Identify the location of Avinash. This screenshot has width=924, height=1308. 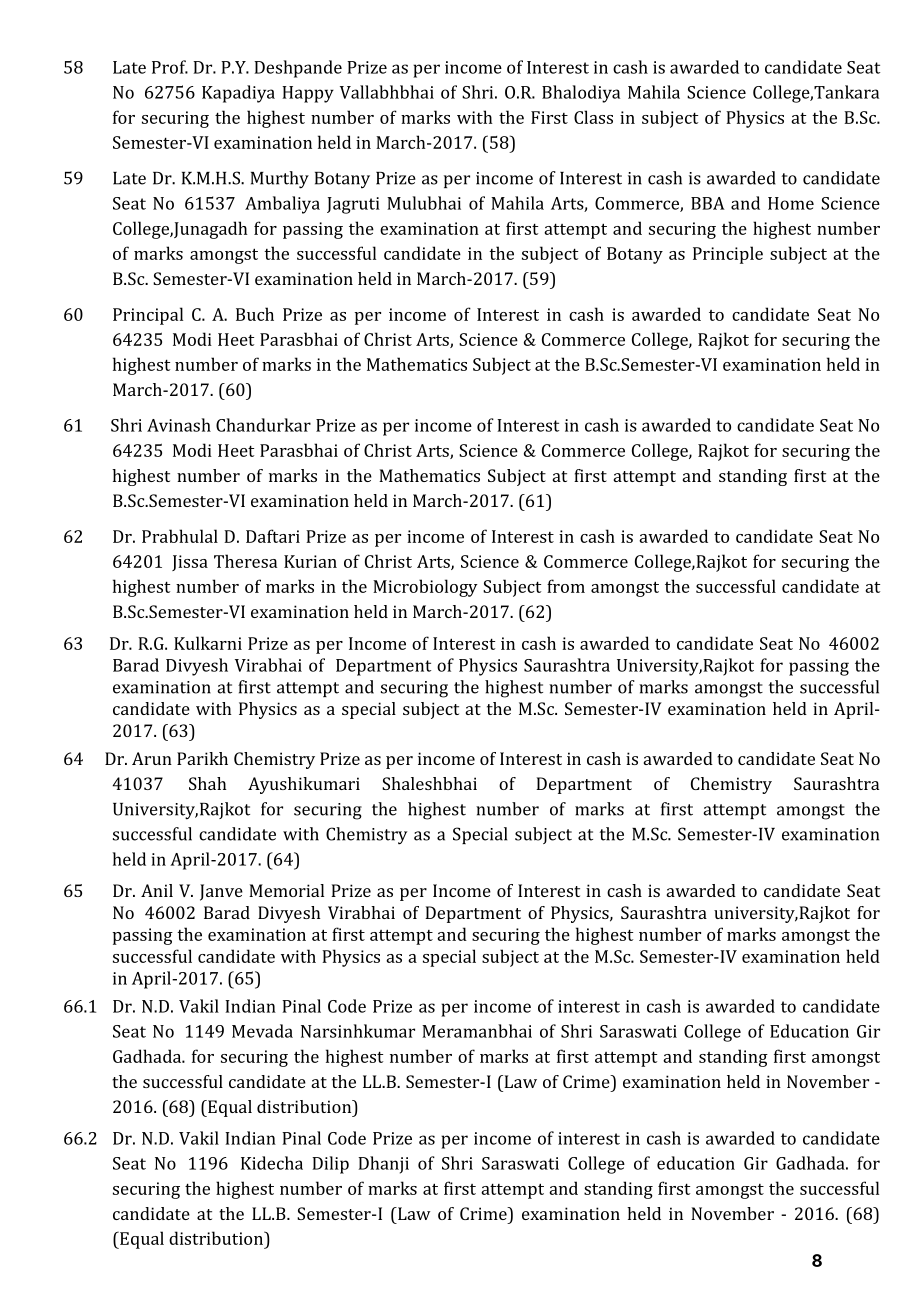
(179, 425).
